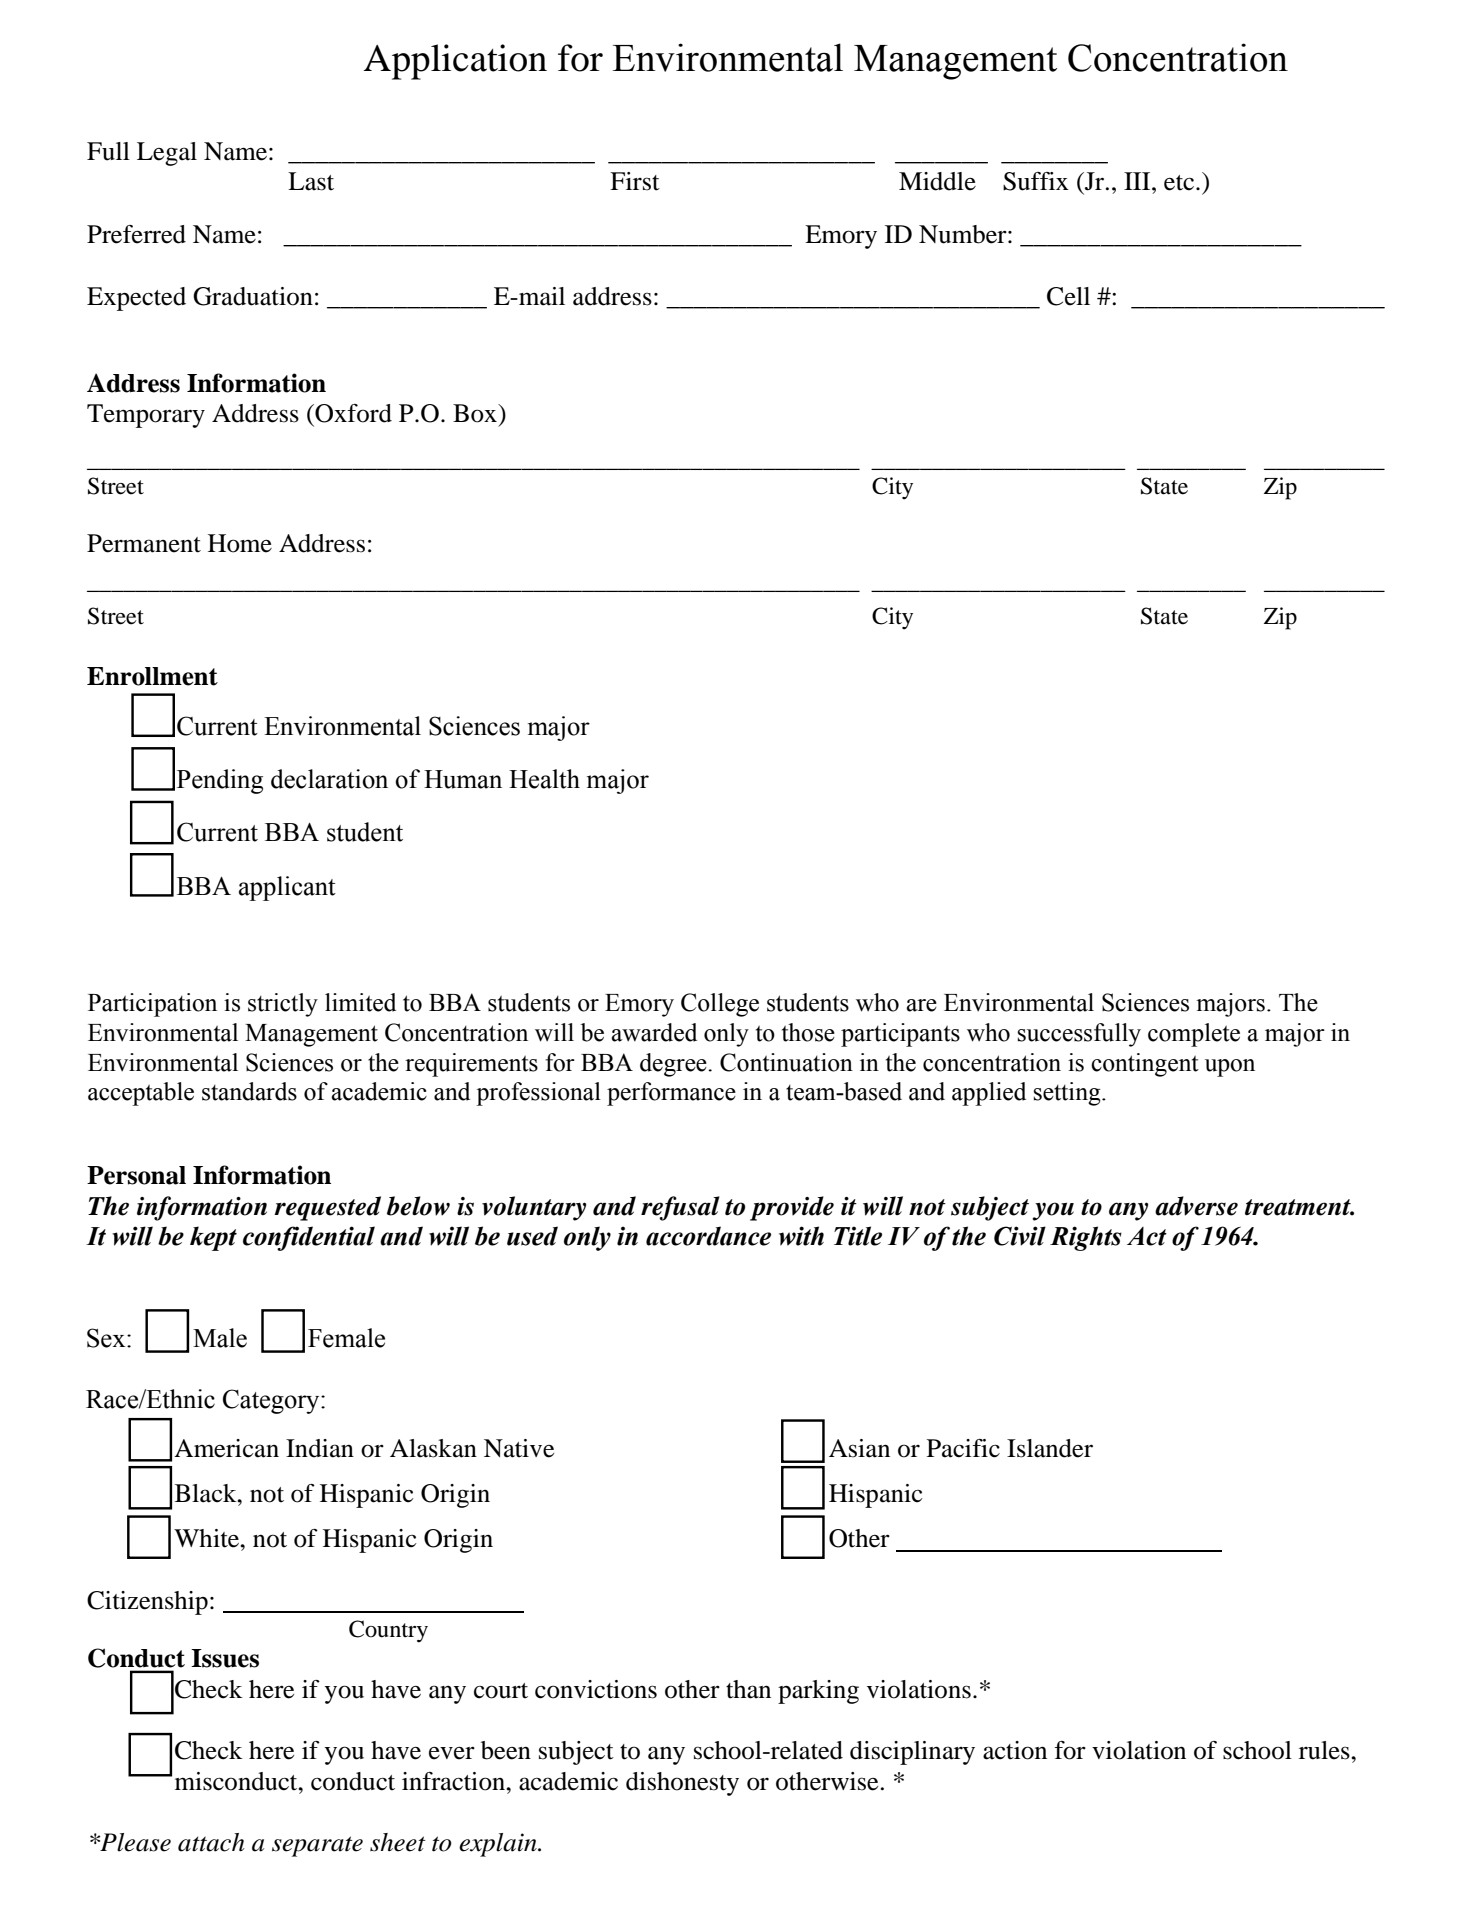 The width and height of the page is (1483, 1919). What do you see at coordinates (152, 676) in the page?
I see `Enrollment` at bounding box center [152, 676].
